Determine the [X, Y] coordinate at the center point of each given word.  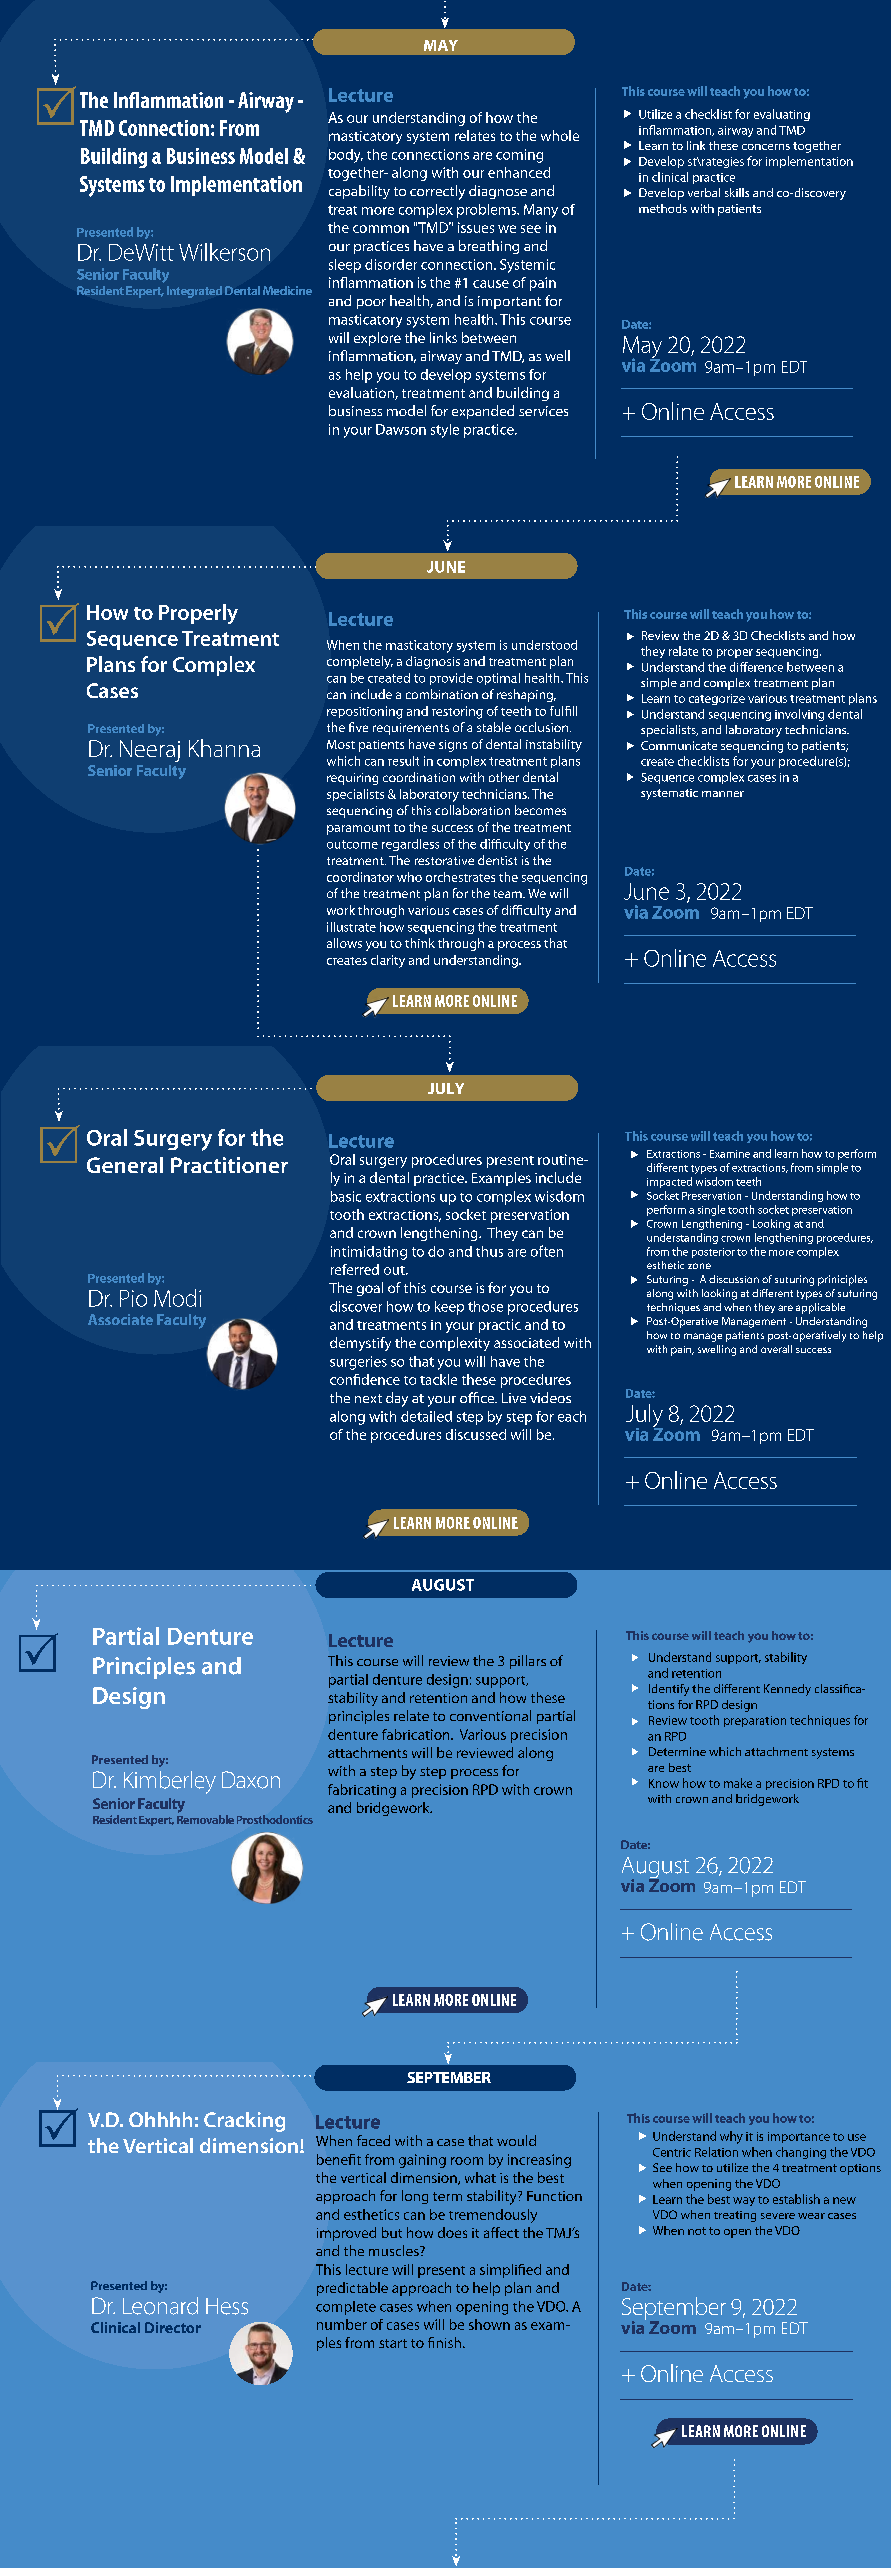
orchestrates [460, 877]
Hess [227, 2306]
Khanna [224, 748]
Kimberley [170, 1782]
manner [723, 794]
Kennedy [787, 1690]
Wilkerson [224, 252]
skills [737, 192]
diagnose [498, 192]
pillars [528, 1662]
